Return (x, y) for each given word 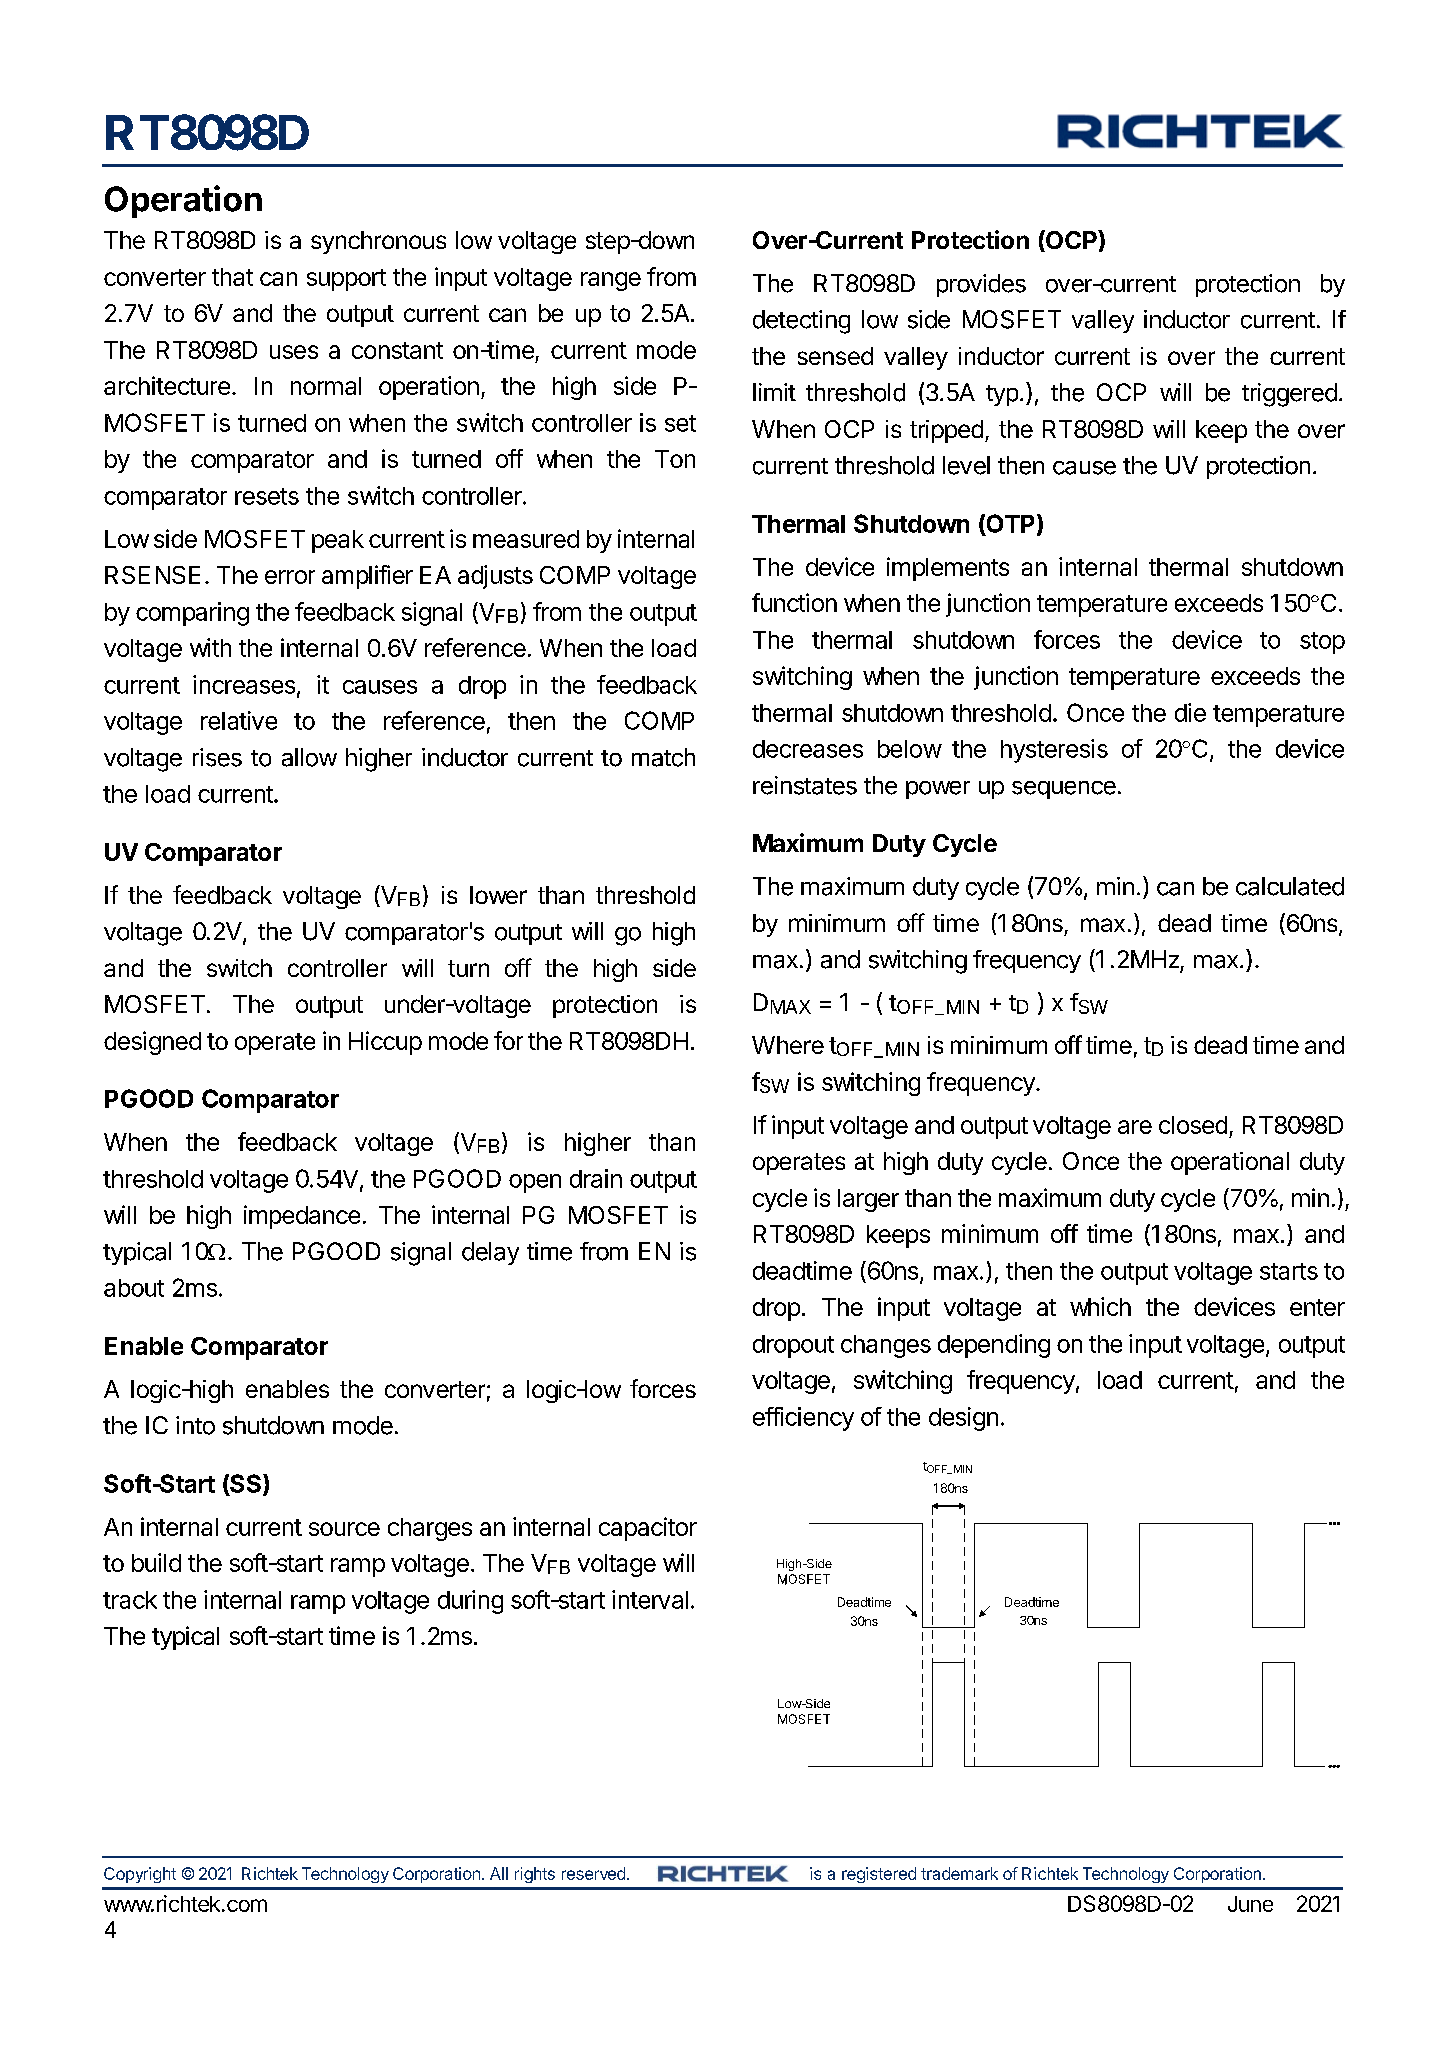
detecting (801, 322)
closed (1193, 1125)
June (1250, 1904)
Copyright (140, 1875)
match (663, 757)
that (232, 277)
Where (788, 1045)
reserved (593, 1873)
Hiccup (385, 1043)
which (1100, 1306)
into (195, 1425)
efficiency (803, 1419)
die (1190, 712)
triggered (1289, 395)
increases (244, 684)
